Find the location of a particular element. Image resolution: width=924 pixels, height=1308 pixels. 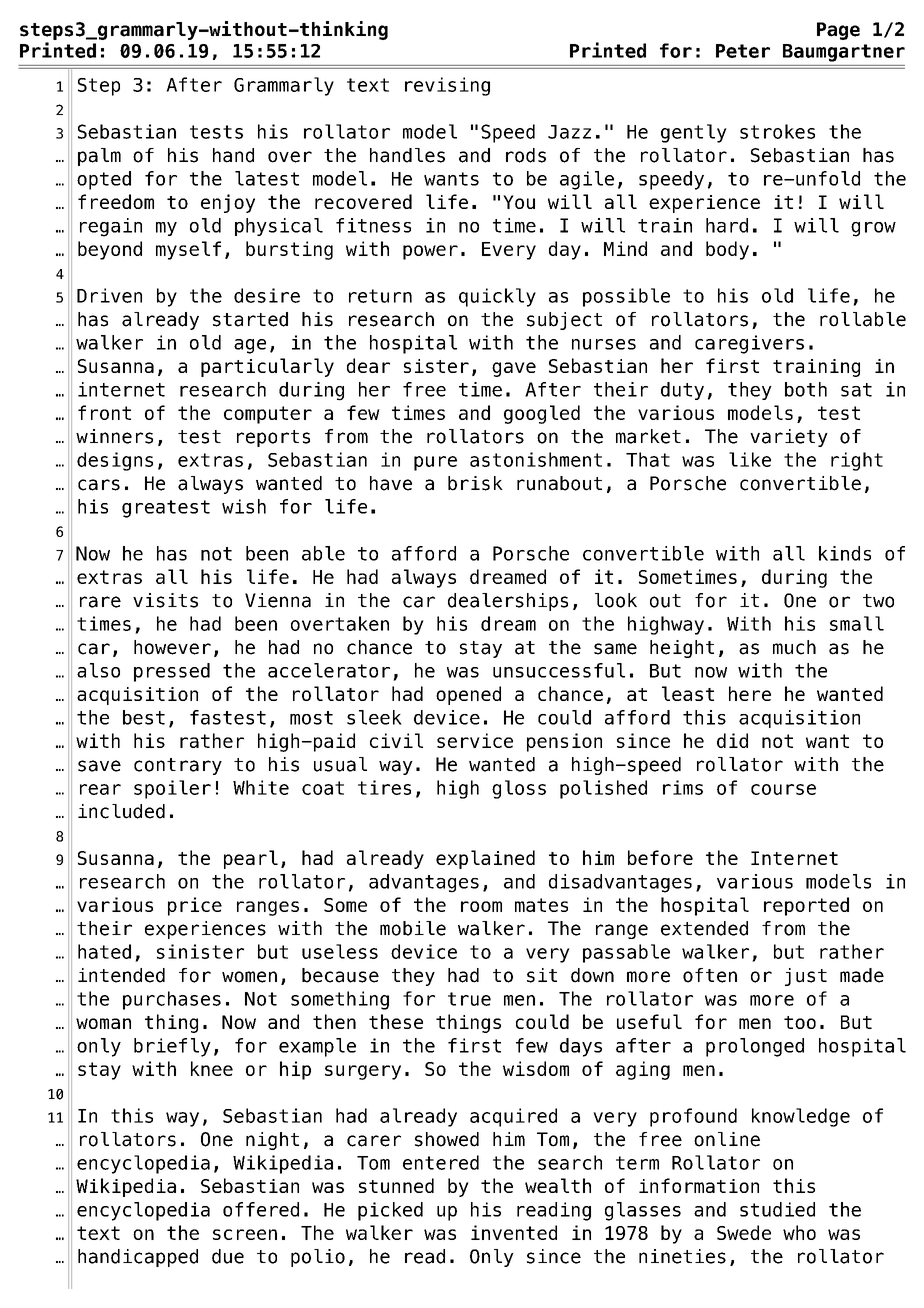

revising is located at coordinates (447, 86).
